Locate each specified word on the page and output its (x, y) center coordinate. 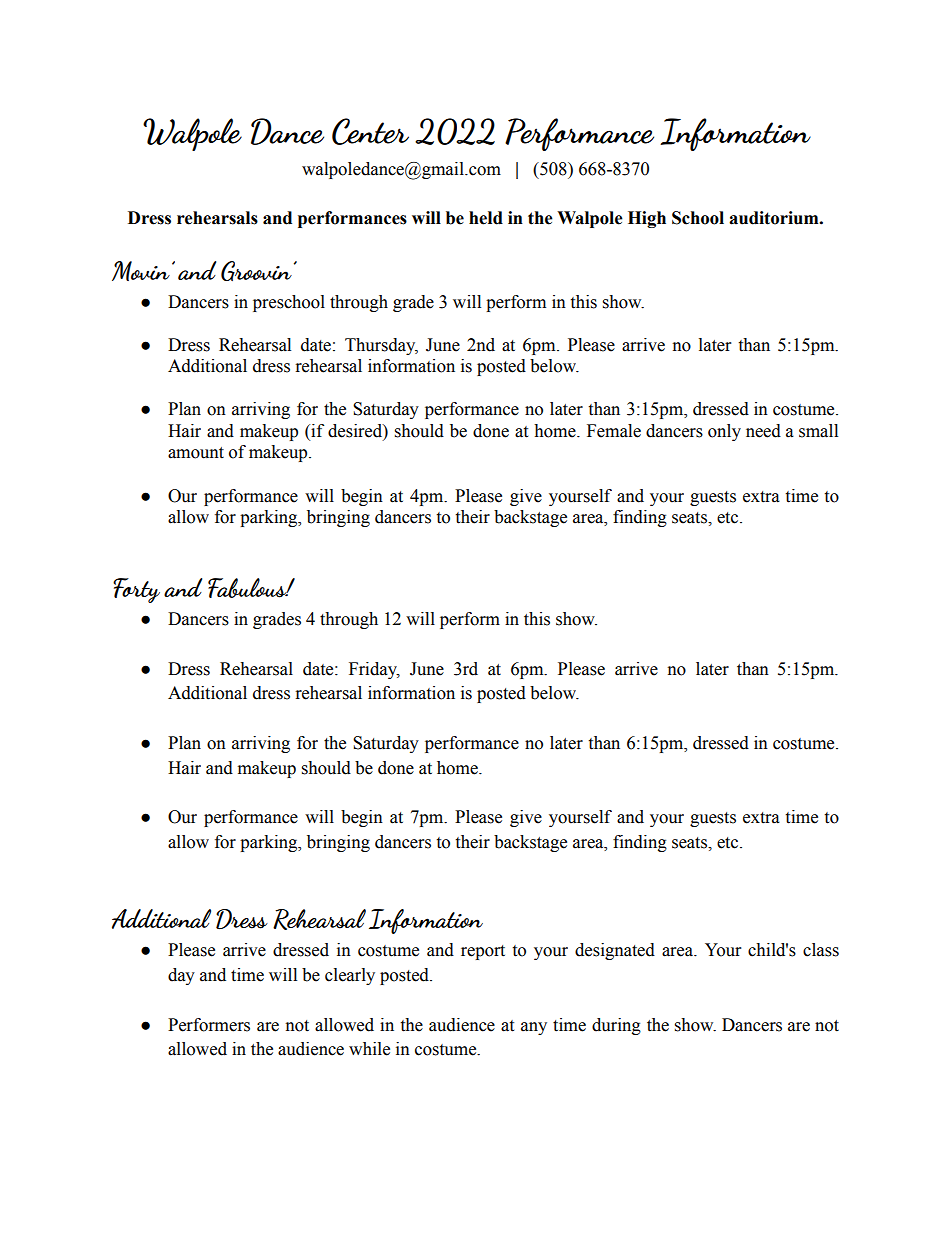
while (369, 1049)
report (483, 952)
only (724, 432)
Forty (136, 590)
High (647, 219)
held (486, 218)
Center (370, 131)
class (821, 950)
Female (614, 431)
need (763, 431)
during (616, 1026)
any (534, 1028)
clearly (350, 976)
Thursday (381, 346)
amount (196, 453)
